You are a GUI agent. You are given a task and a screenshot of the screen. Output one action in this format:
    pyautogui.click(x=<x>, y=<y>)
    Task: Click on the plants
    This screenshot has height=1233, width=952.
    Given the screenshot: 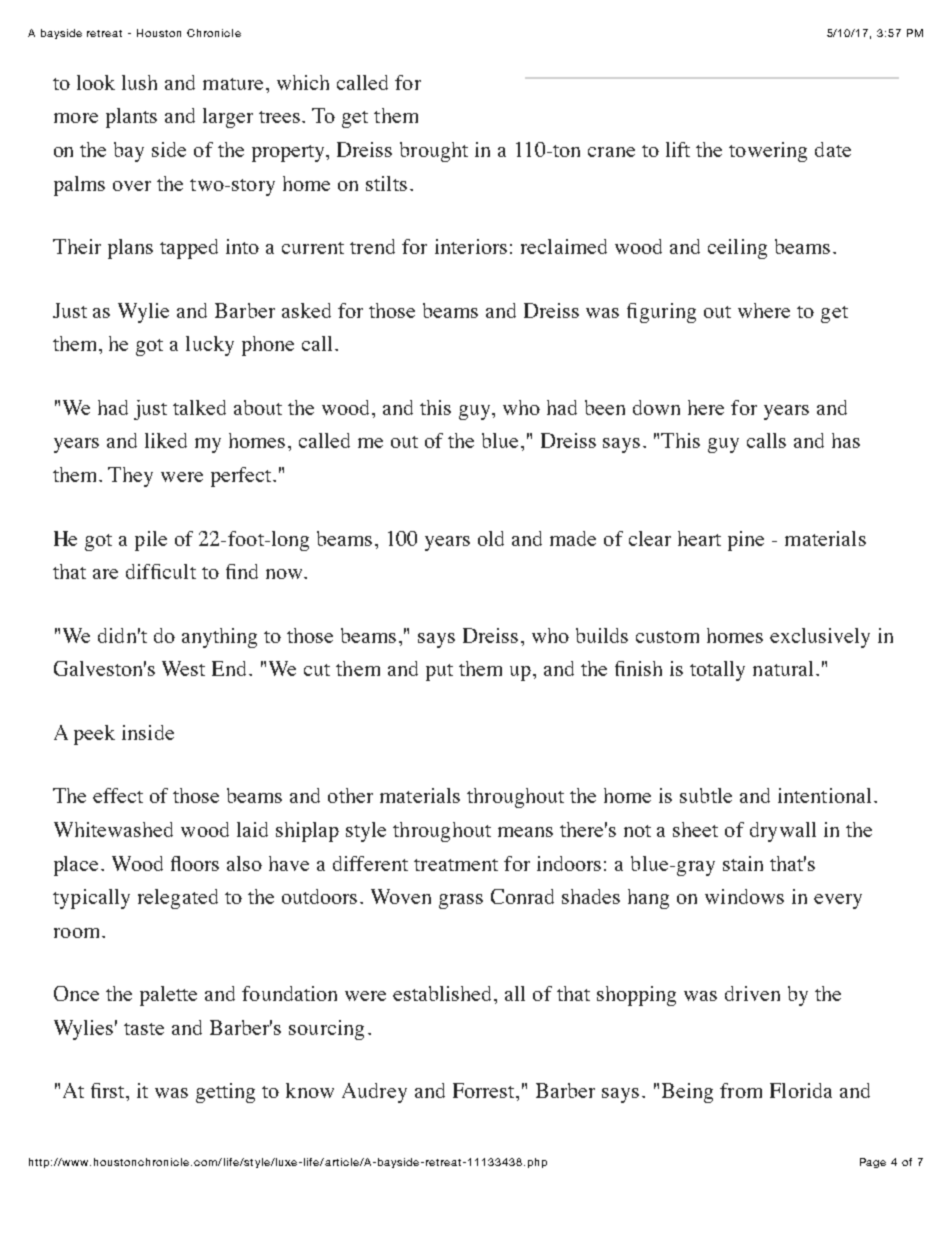 What is the action you would take?
    pyautogui.click(x=131, y=118)
